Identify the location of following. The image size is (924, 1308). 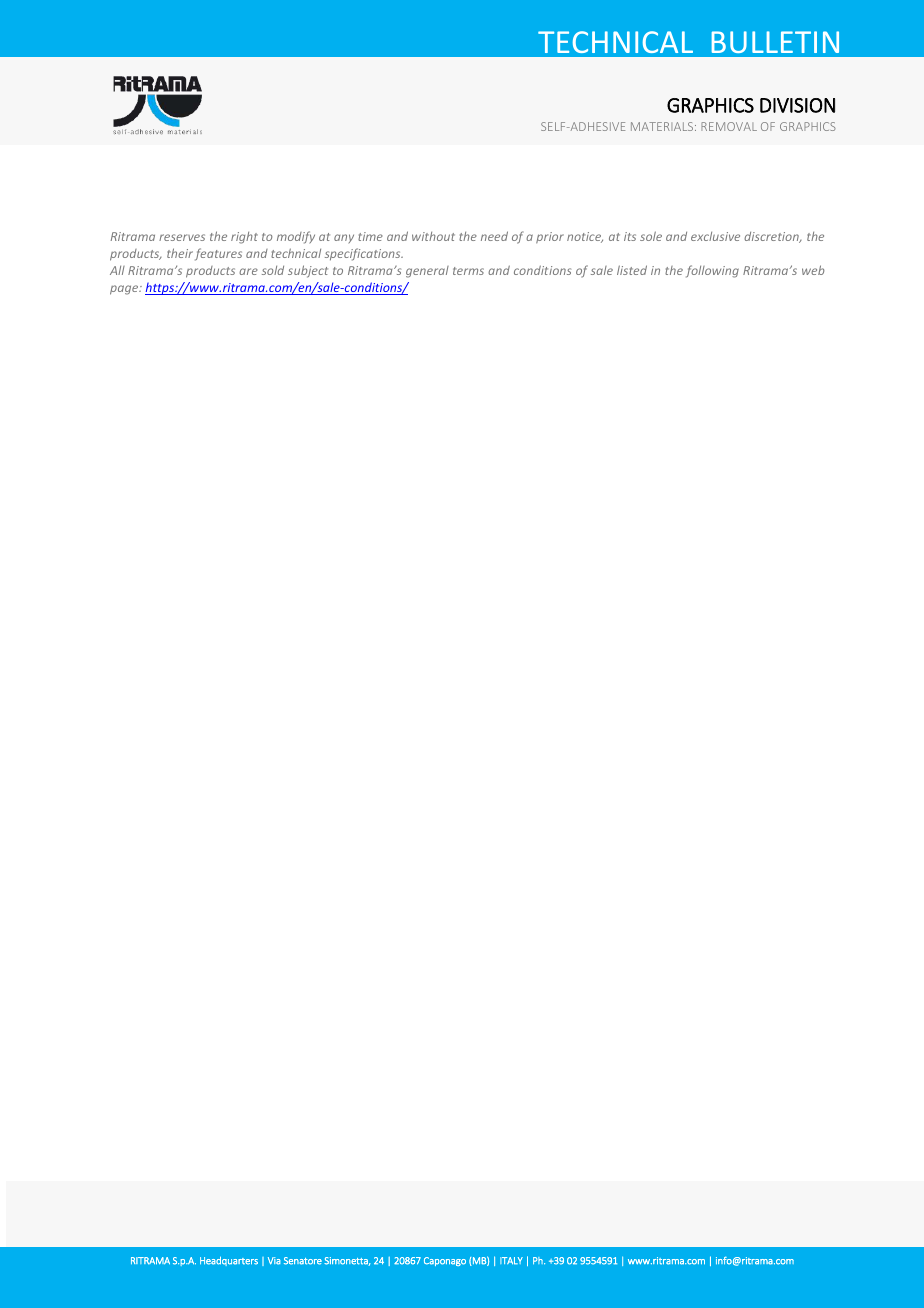
(712, 271).
